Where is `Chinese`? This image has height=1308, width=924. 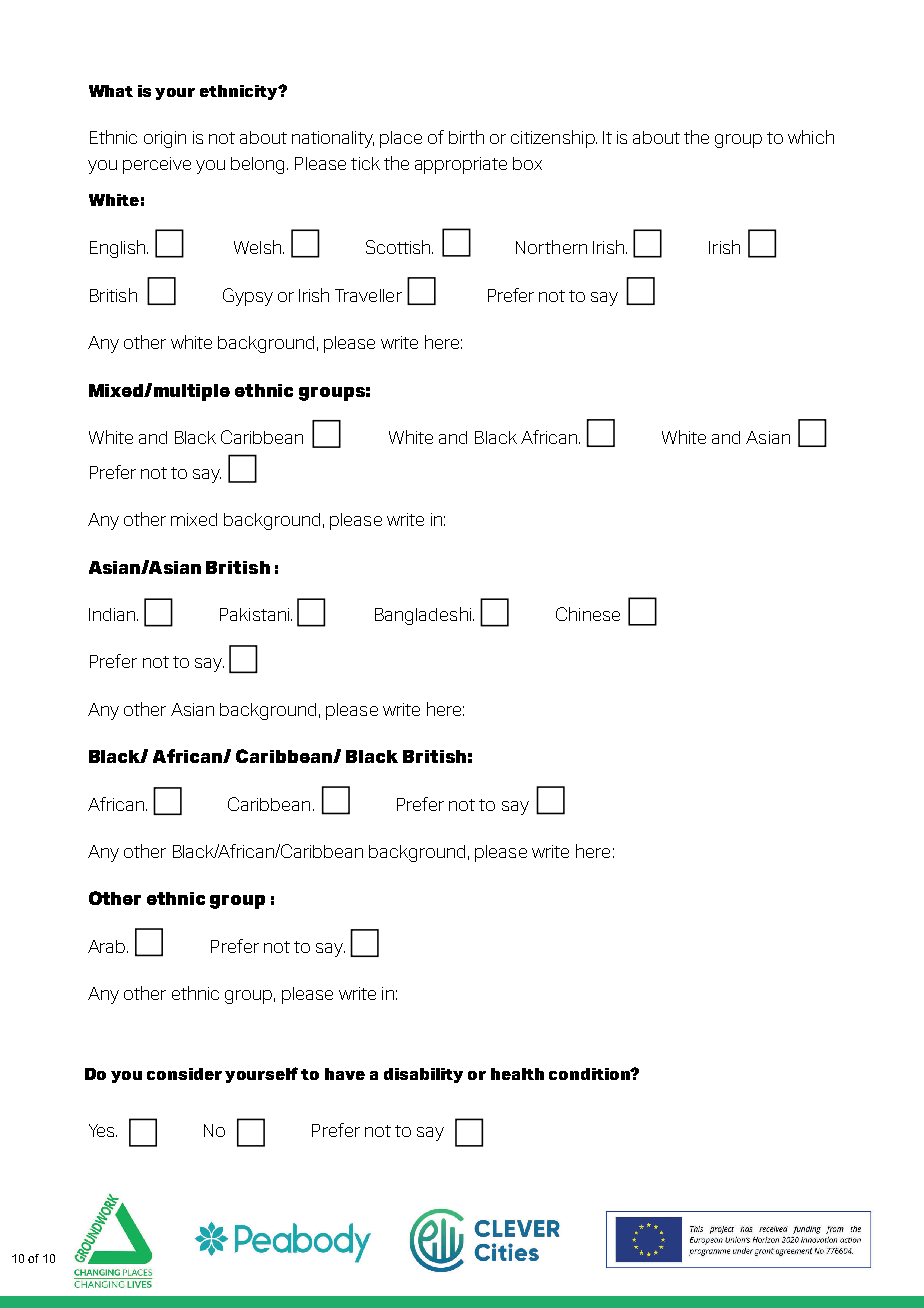 Chinese is located at coordinates (588, 614).
